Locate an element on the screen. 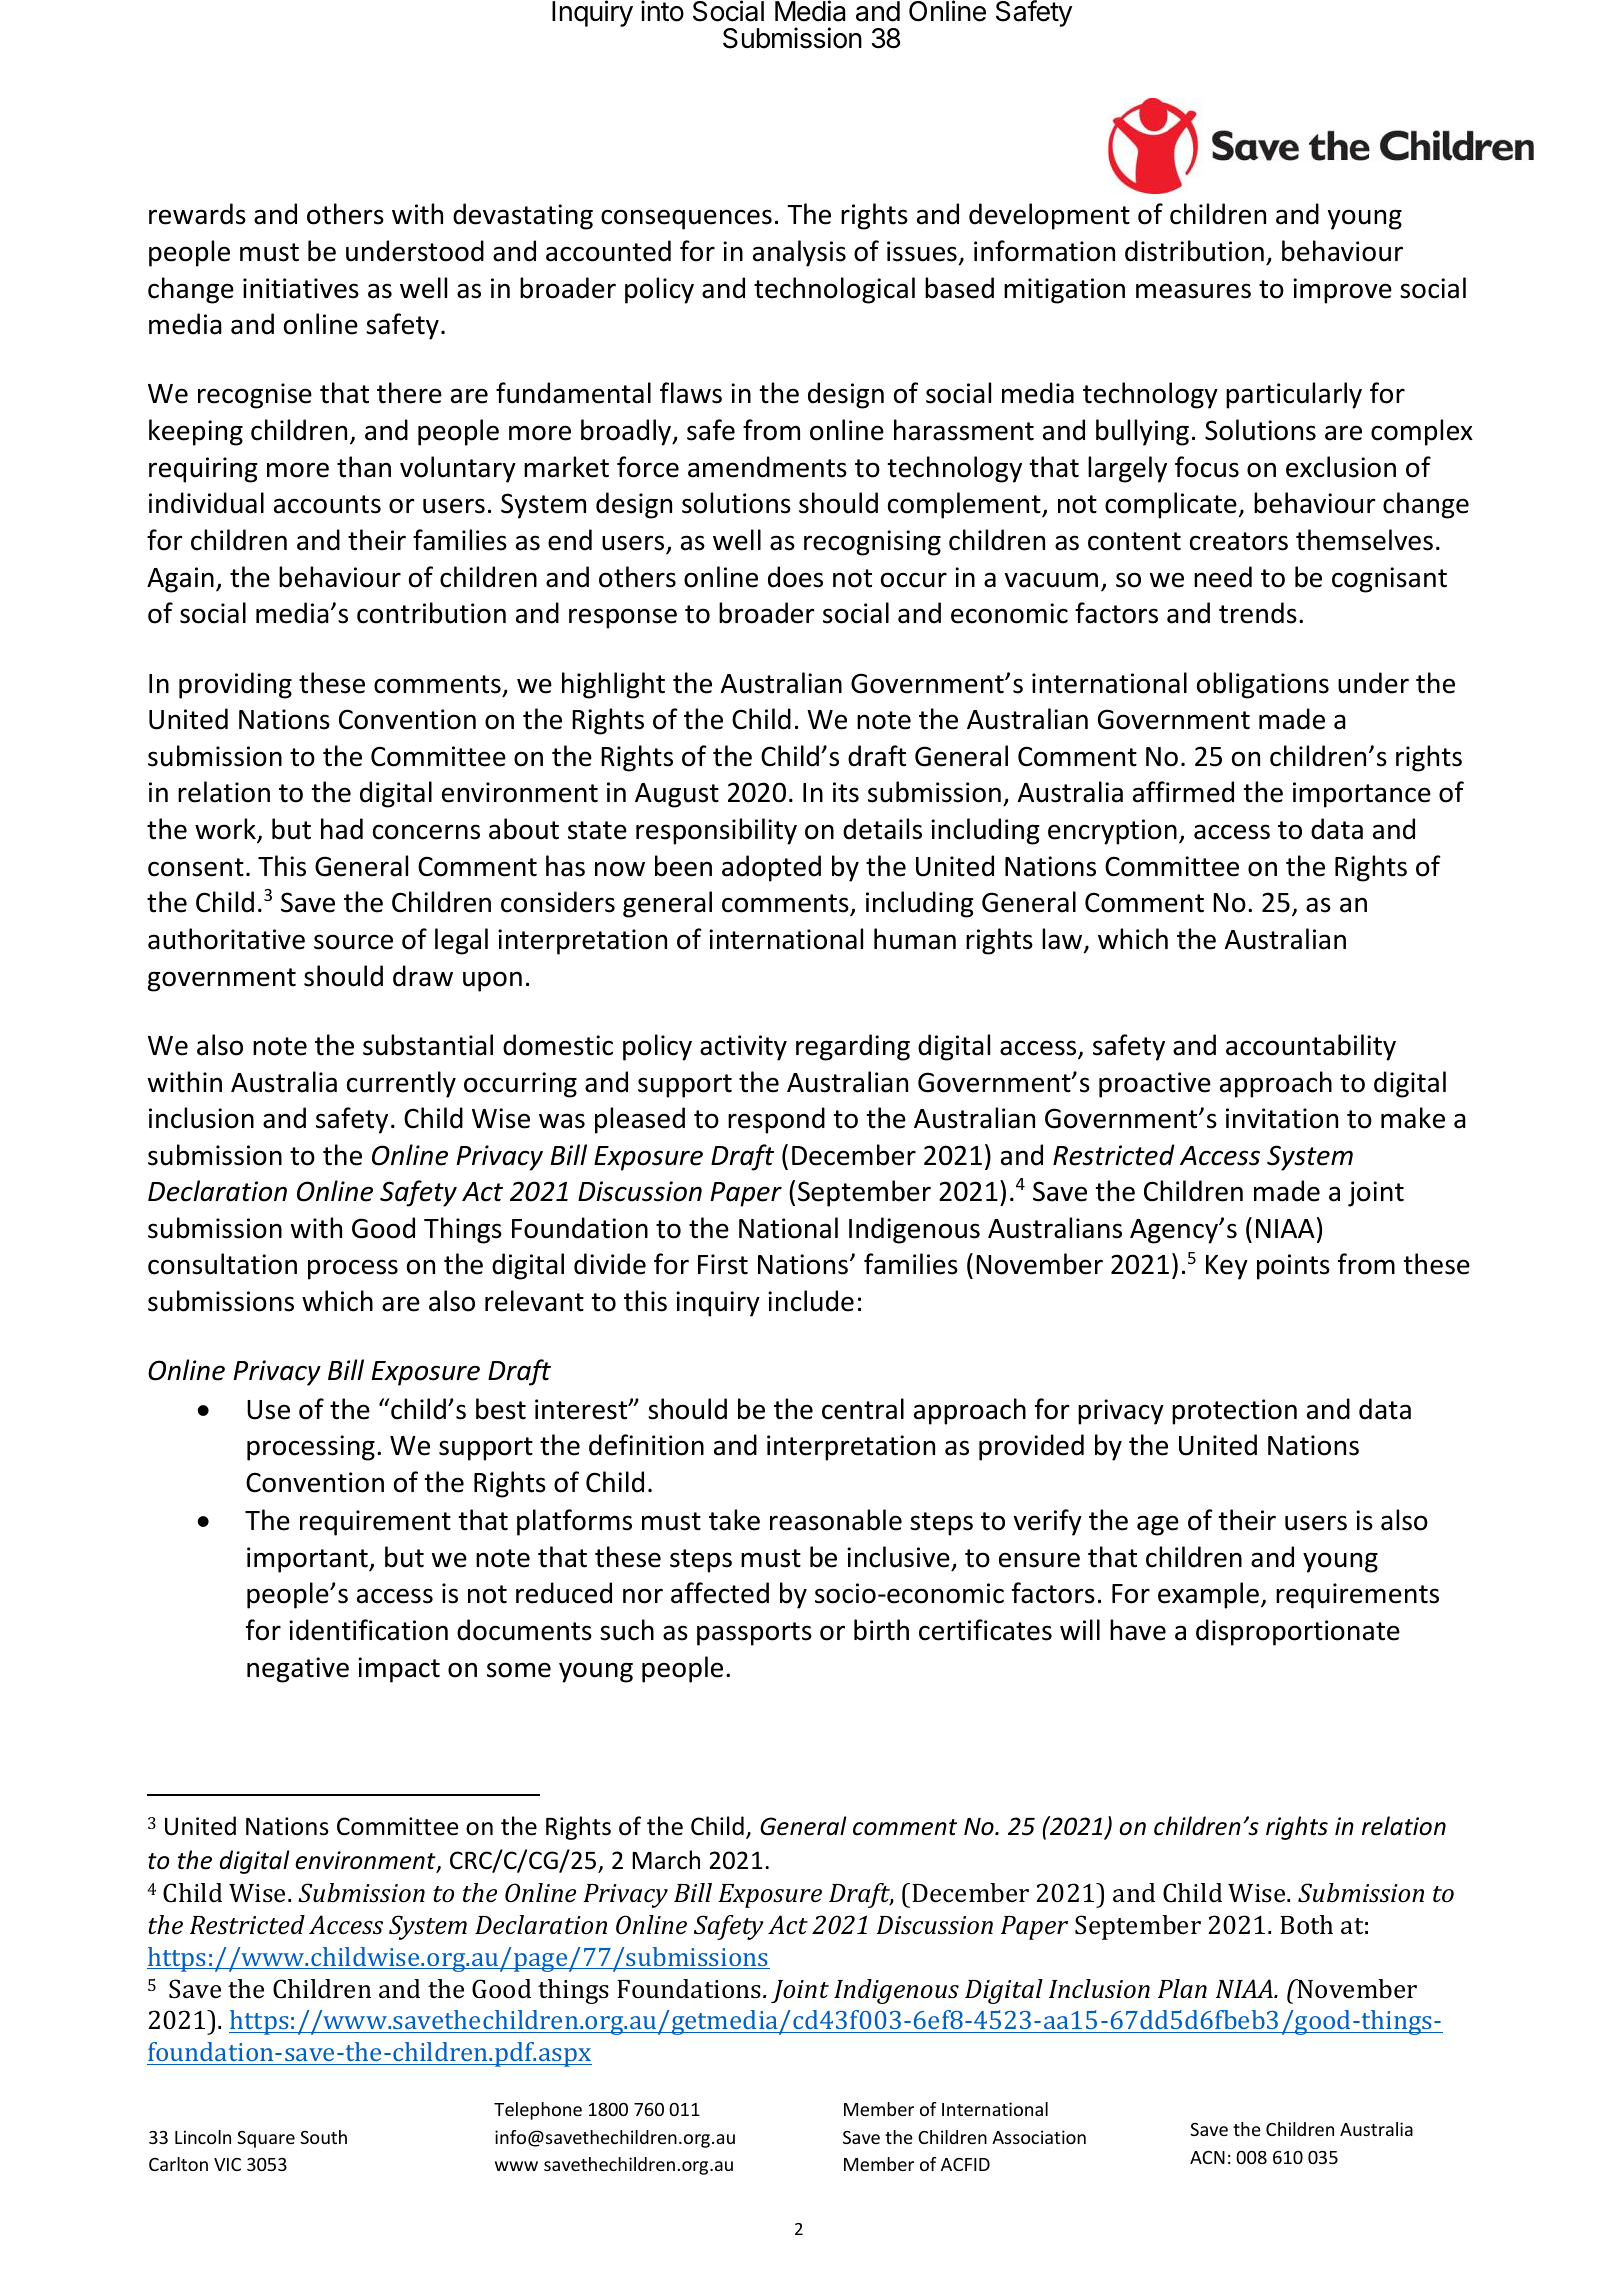 The height and width of the screenshot is (2296, 1622). South is located at coordinates (323, 2137).
